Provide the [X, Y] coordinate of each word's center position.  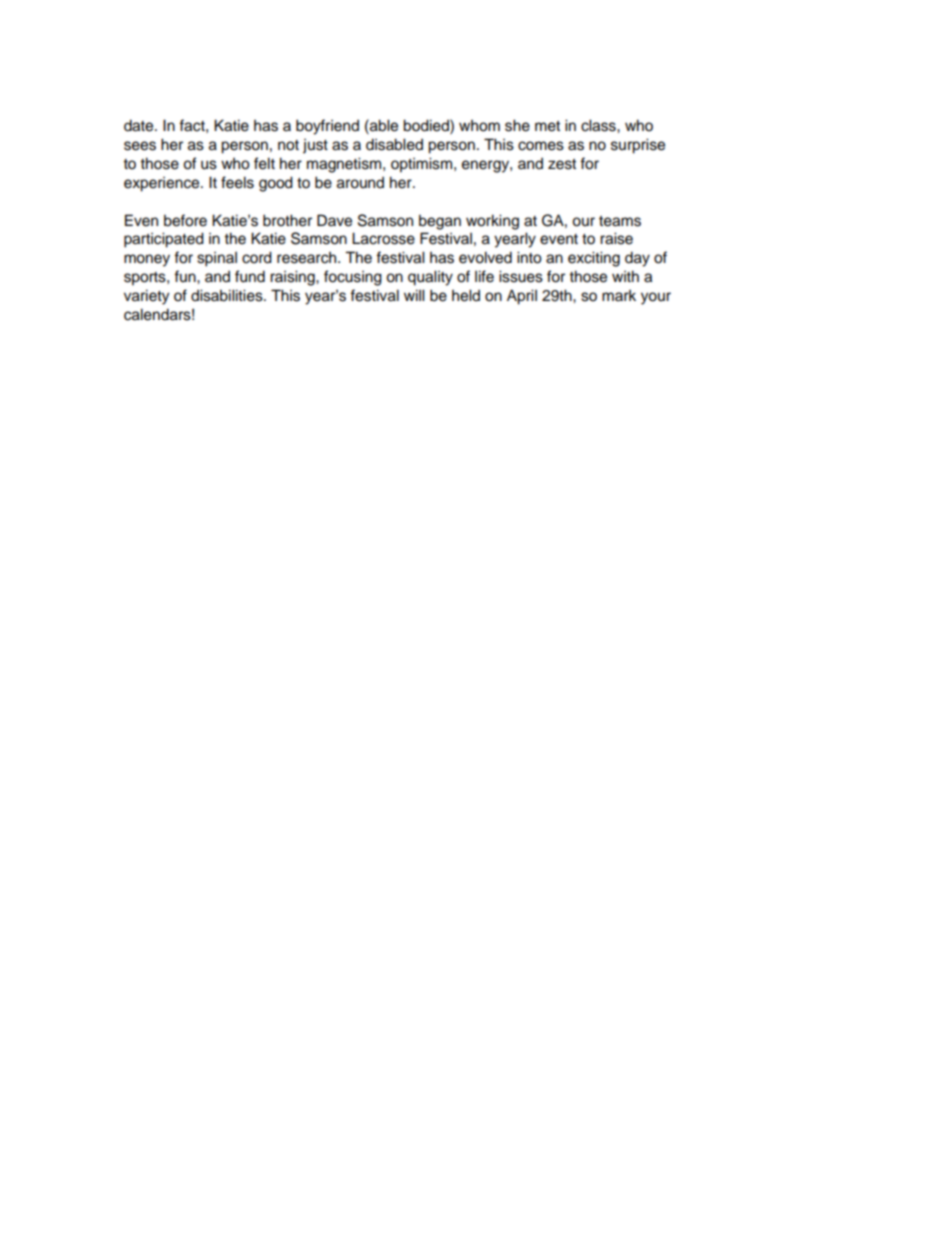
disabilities [228, 295]
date [140, 125]
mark [619, 295]
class [599, 125]
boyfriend [327, 127]
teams [620, 221]
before [185, 220]
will [414, 295]
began [440, 222]
